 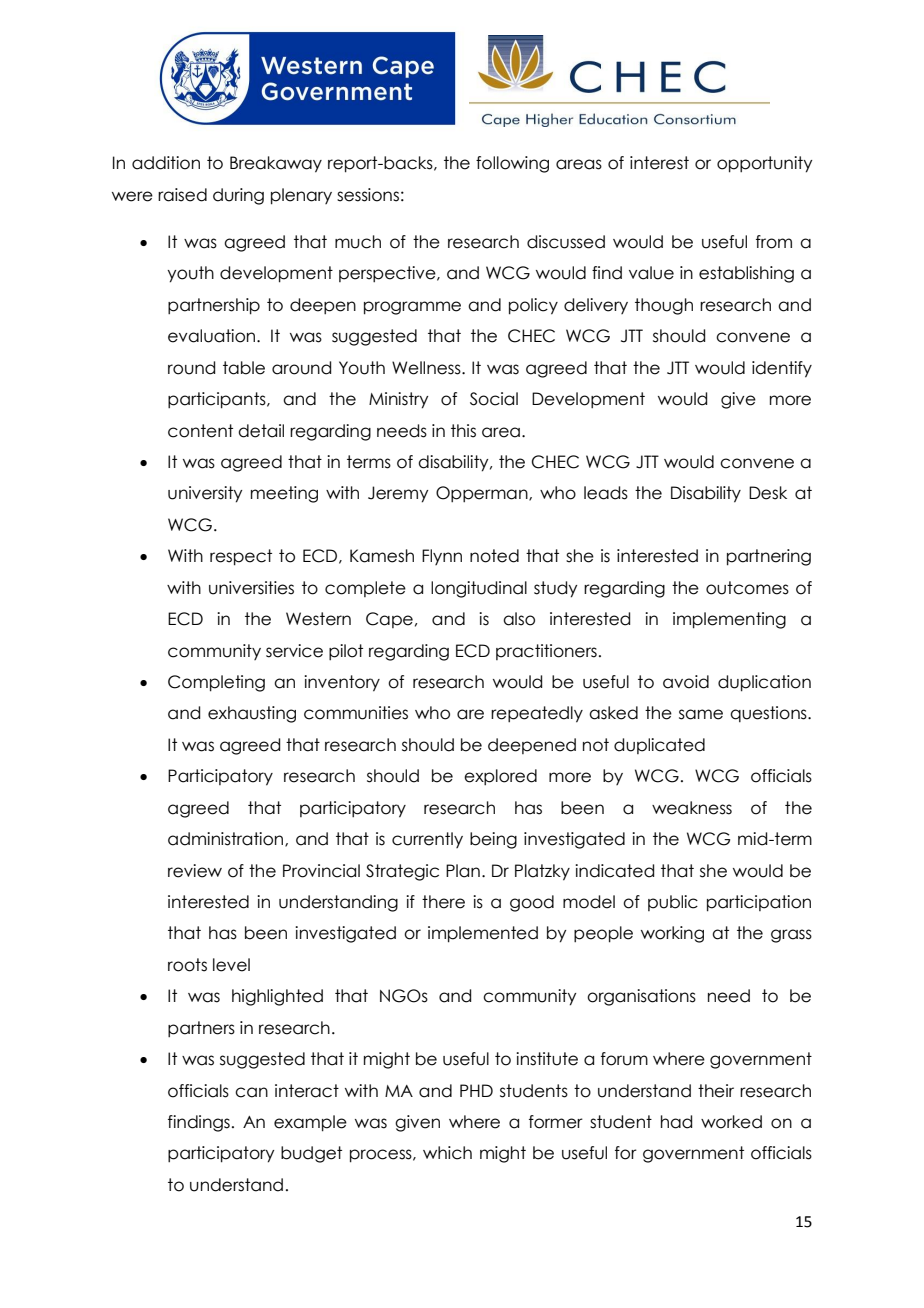 I want to click on worked, so click(x=731, y=1122).
